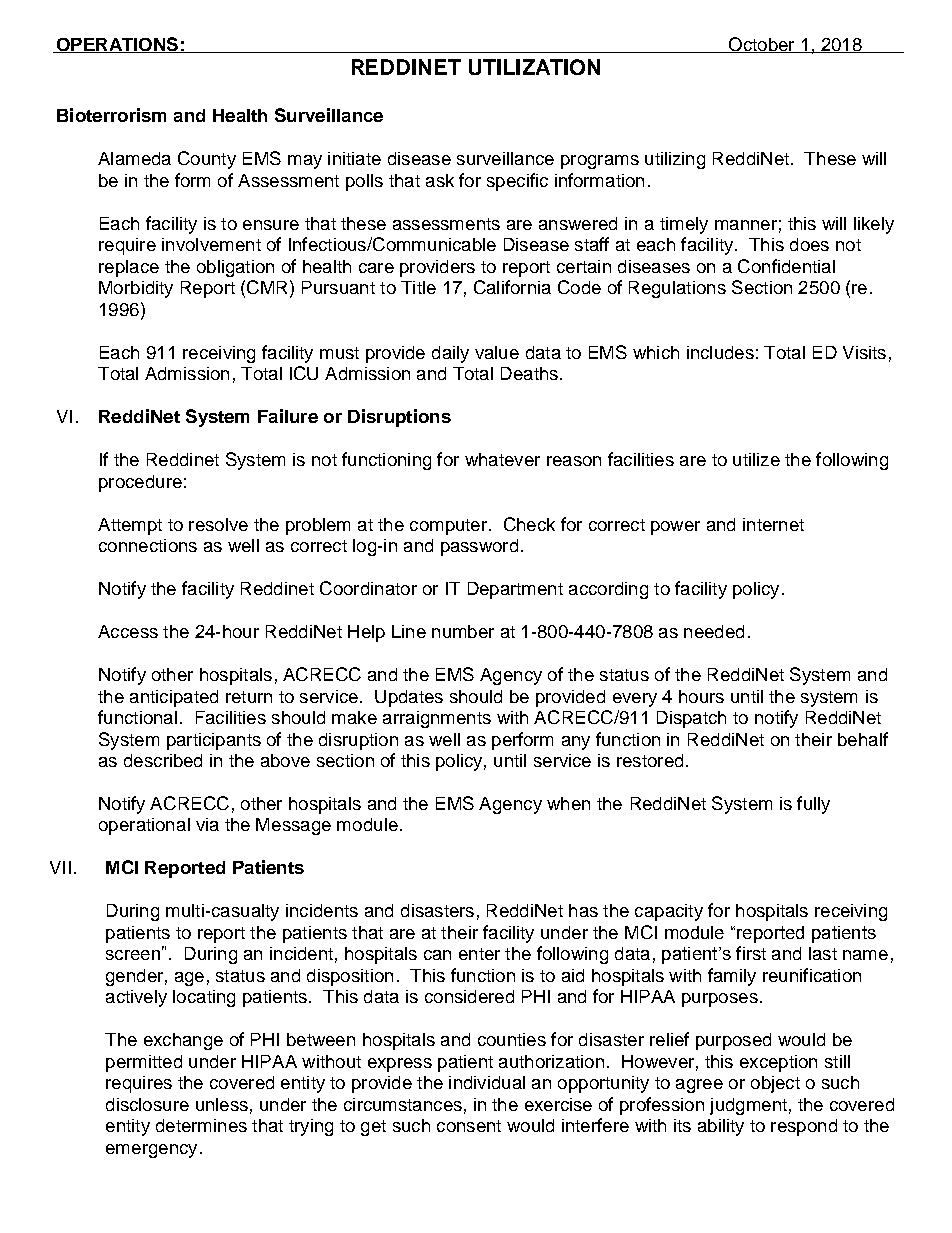 The width and height of the screenshot is (952, 1233). Describe the element at coordinates (714, 631) in the screenshot. I see `needed` at that location.
